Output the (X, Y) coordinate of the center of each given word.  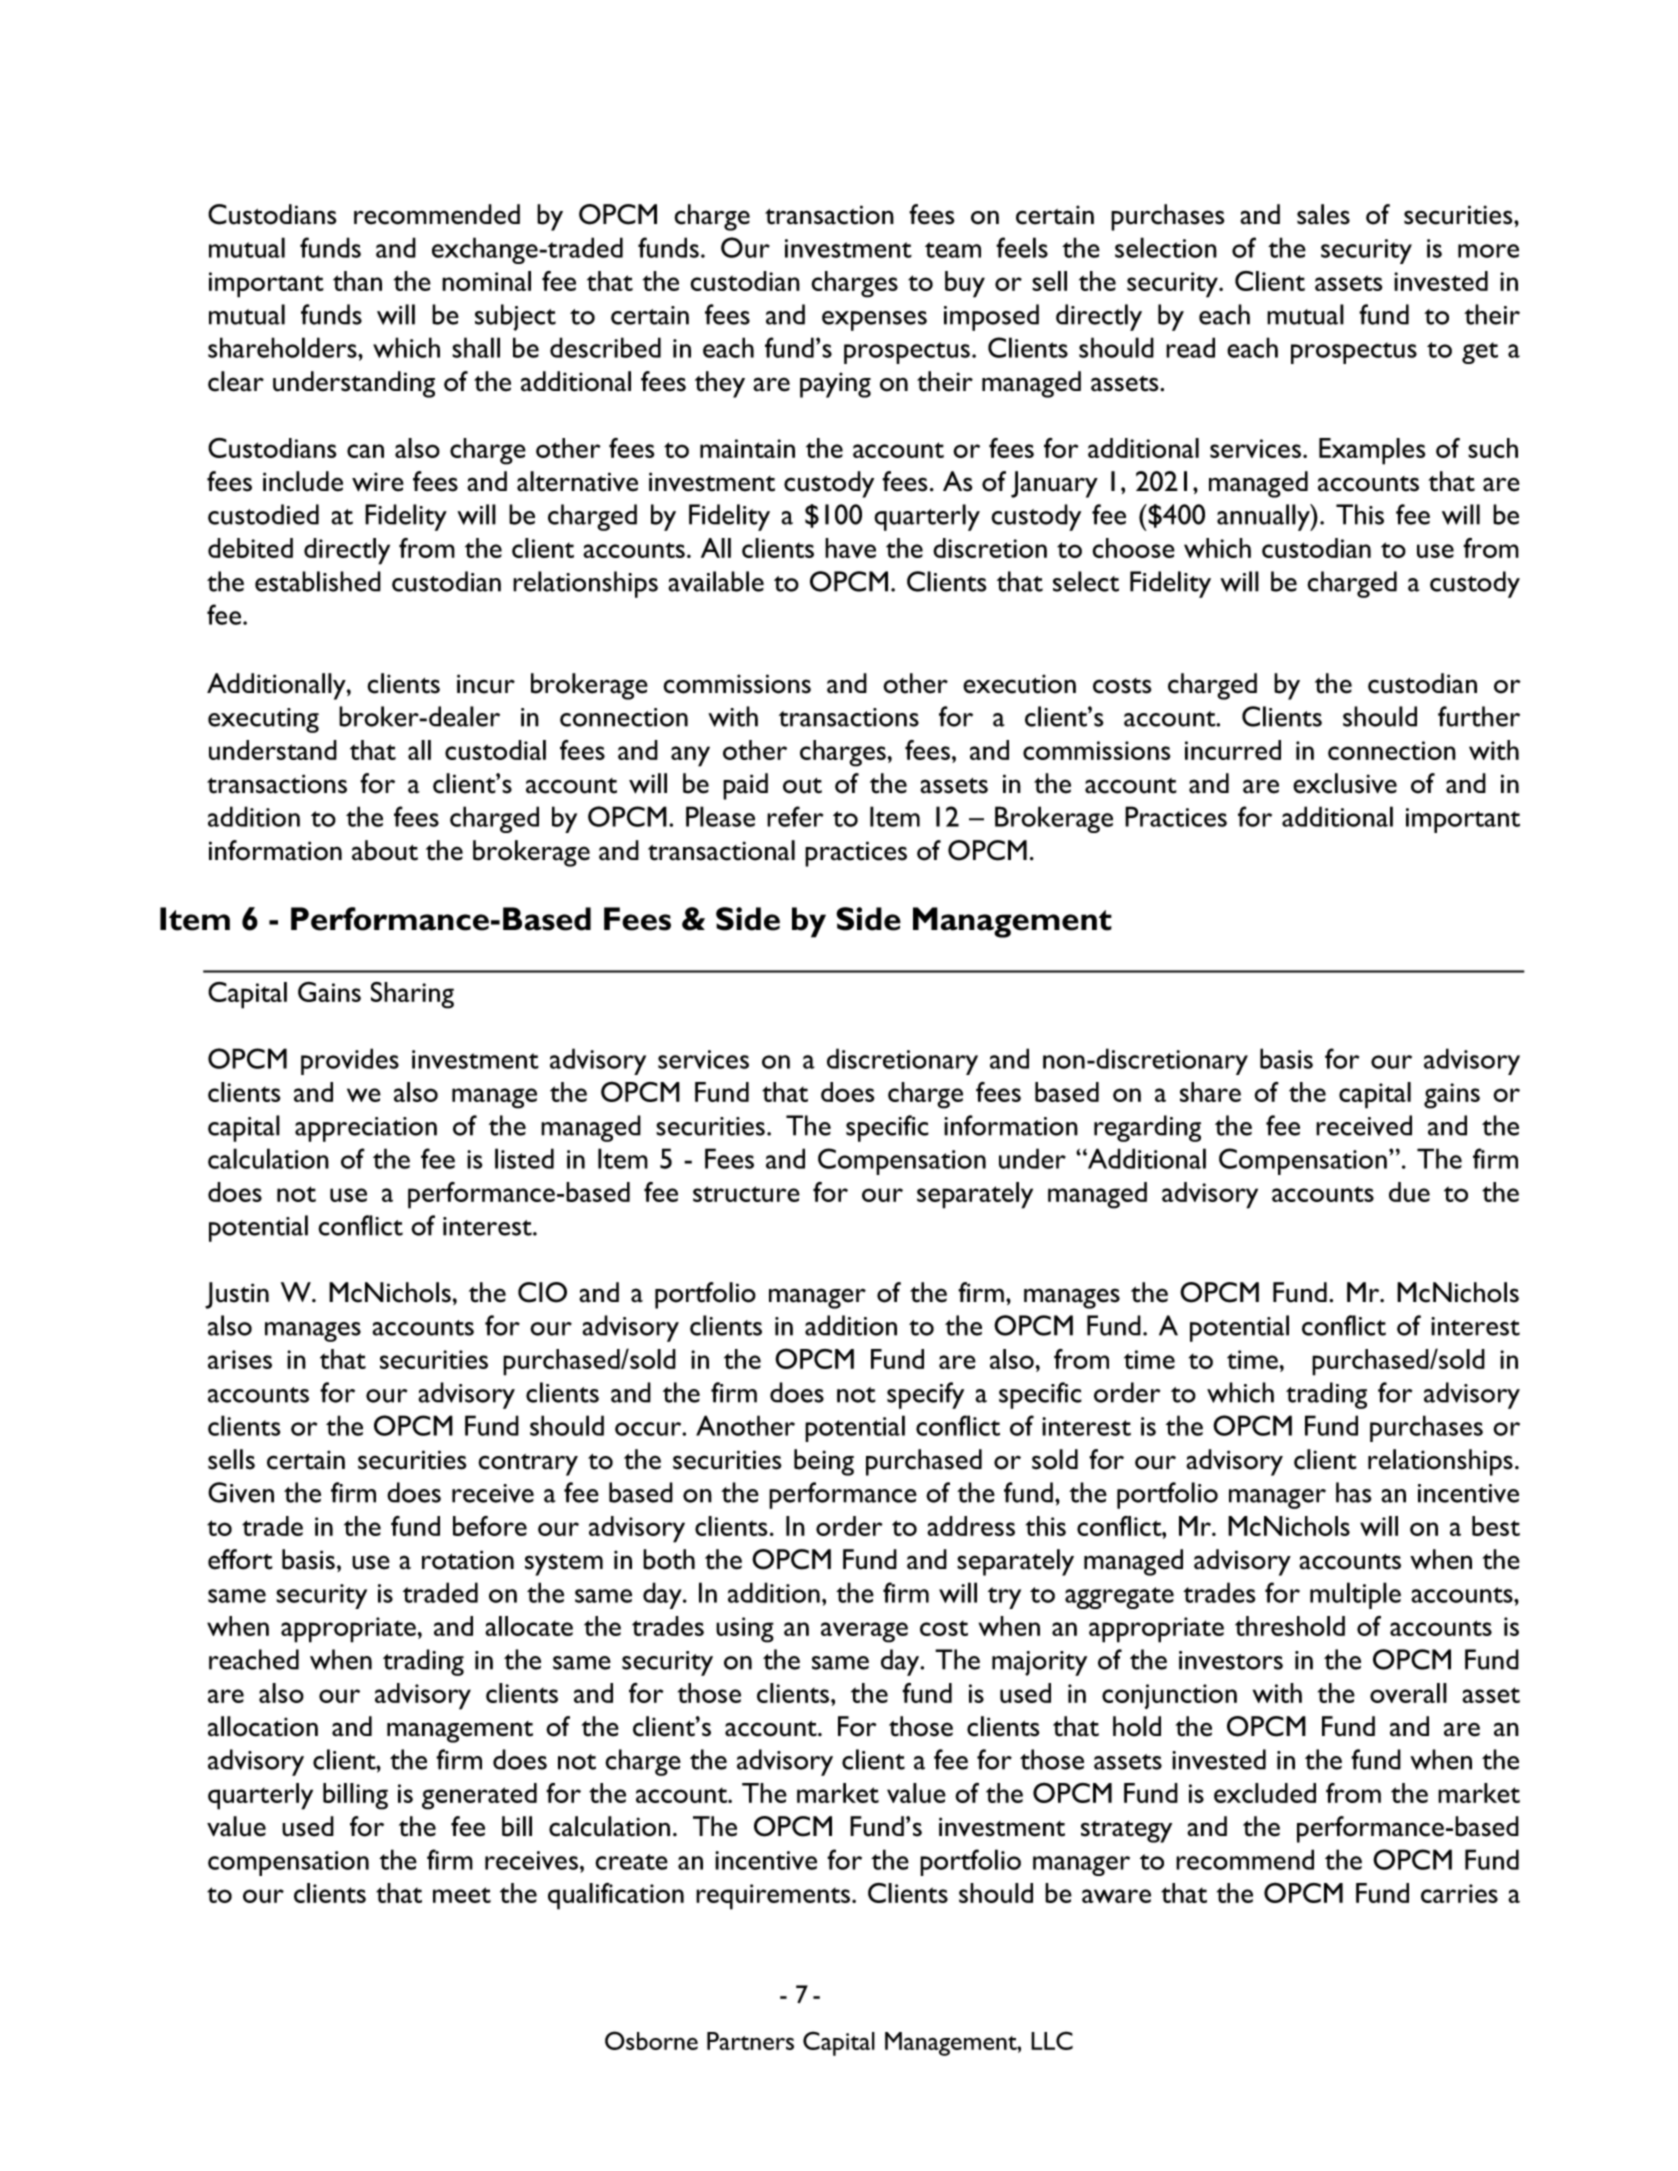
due (1409, 1192)
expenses (874, 321)
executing (263, 720)
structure (746, 1194)
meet (462, 1895)
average (864, 1632)
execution (1019, 684)
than (357, 281)
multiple (1355, 1595)
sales (1323, 214)
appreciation (366, 1129)
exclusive (1345, 783)
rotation (468, 1560)
